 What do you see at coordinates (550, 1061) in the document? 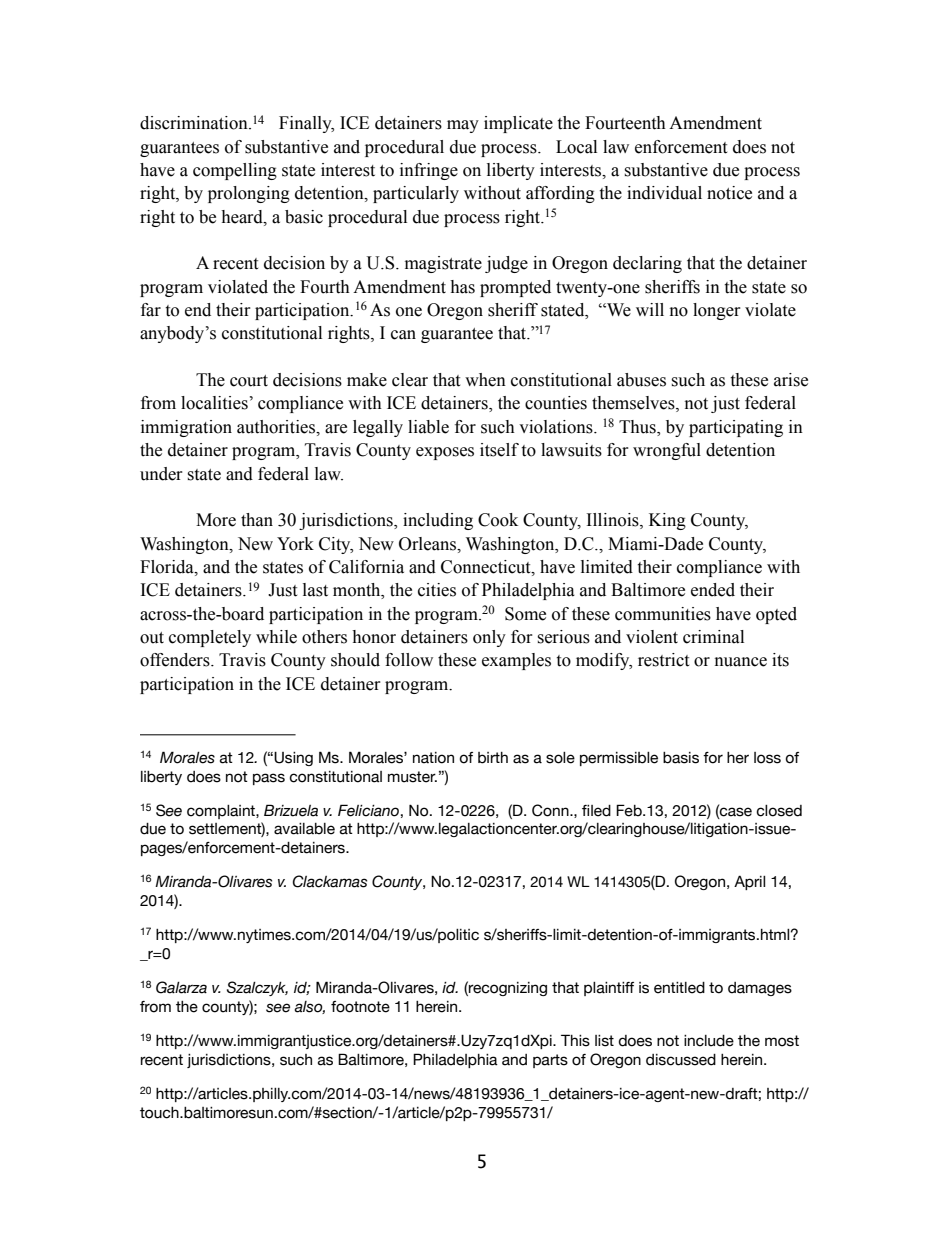
I see `parts` at bounding box center [550, 1061].
